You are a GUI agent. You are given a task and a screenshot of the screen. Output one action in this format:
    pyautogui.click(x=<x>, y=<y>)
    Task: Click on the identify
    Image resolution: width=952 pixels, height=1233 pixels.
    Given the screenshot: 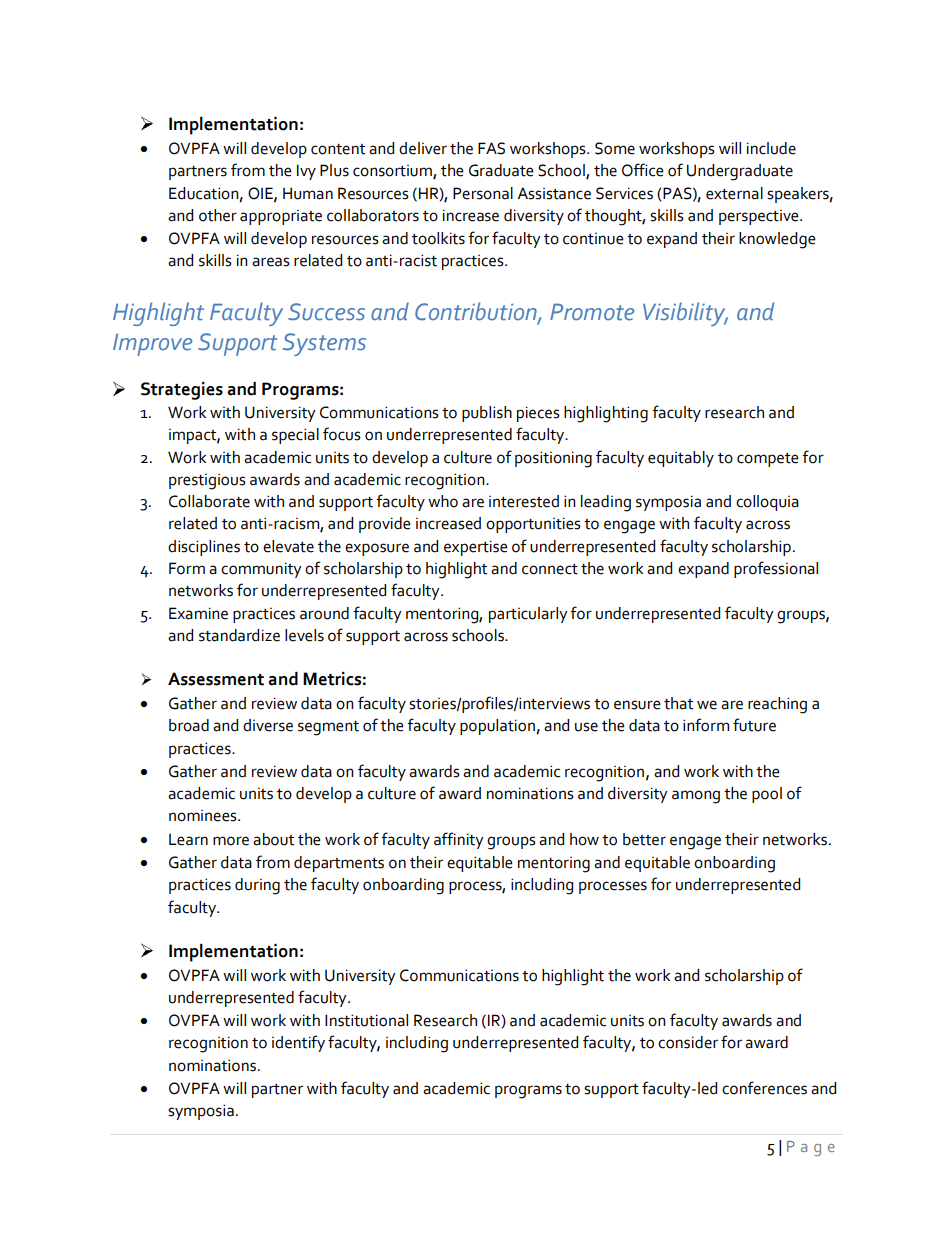 What is the action you would take?
    pyautogui.click(x=298, y=1043)
